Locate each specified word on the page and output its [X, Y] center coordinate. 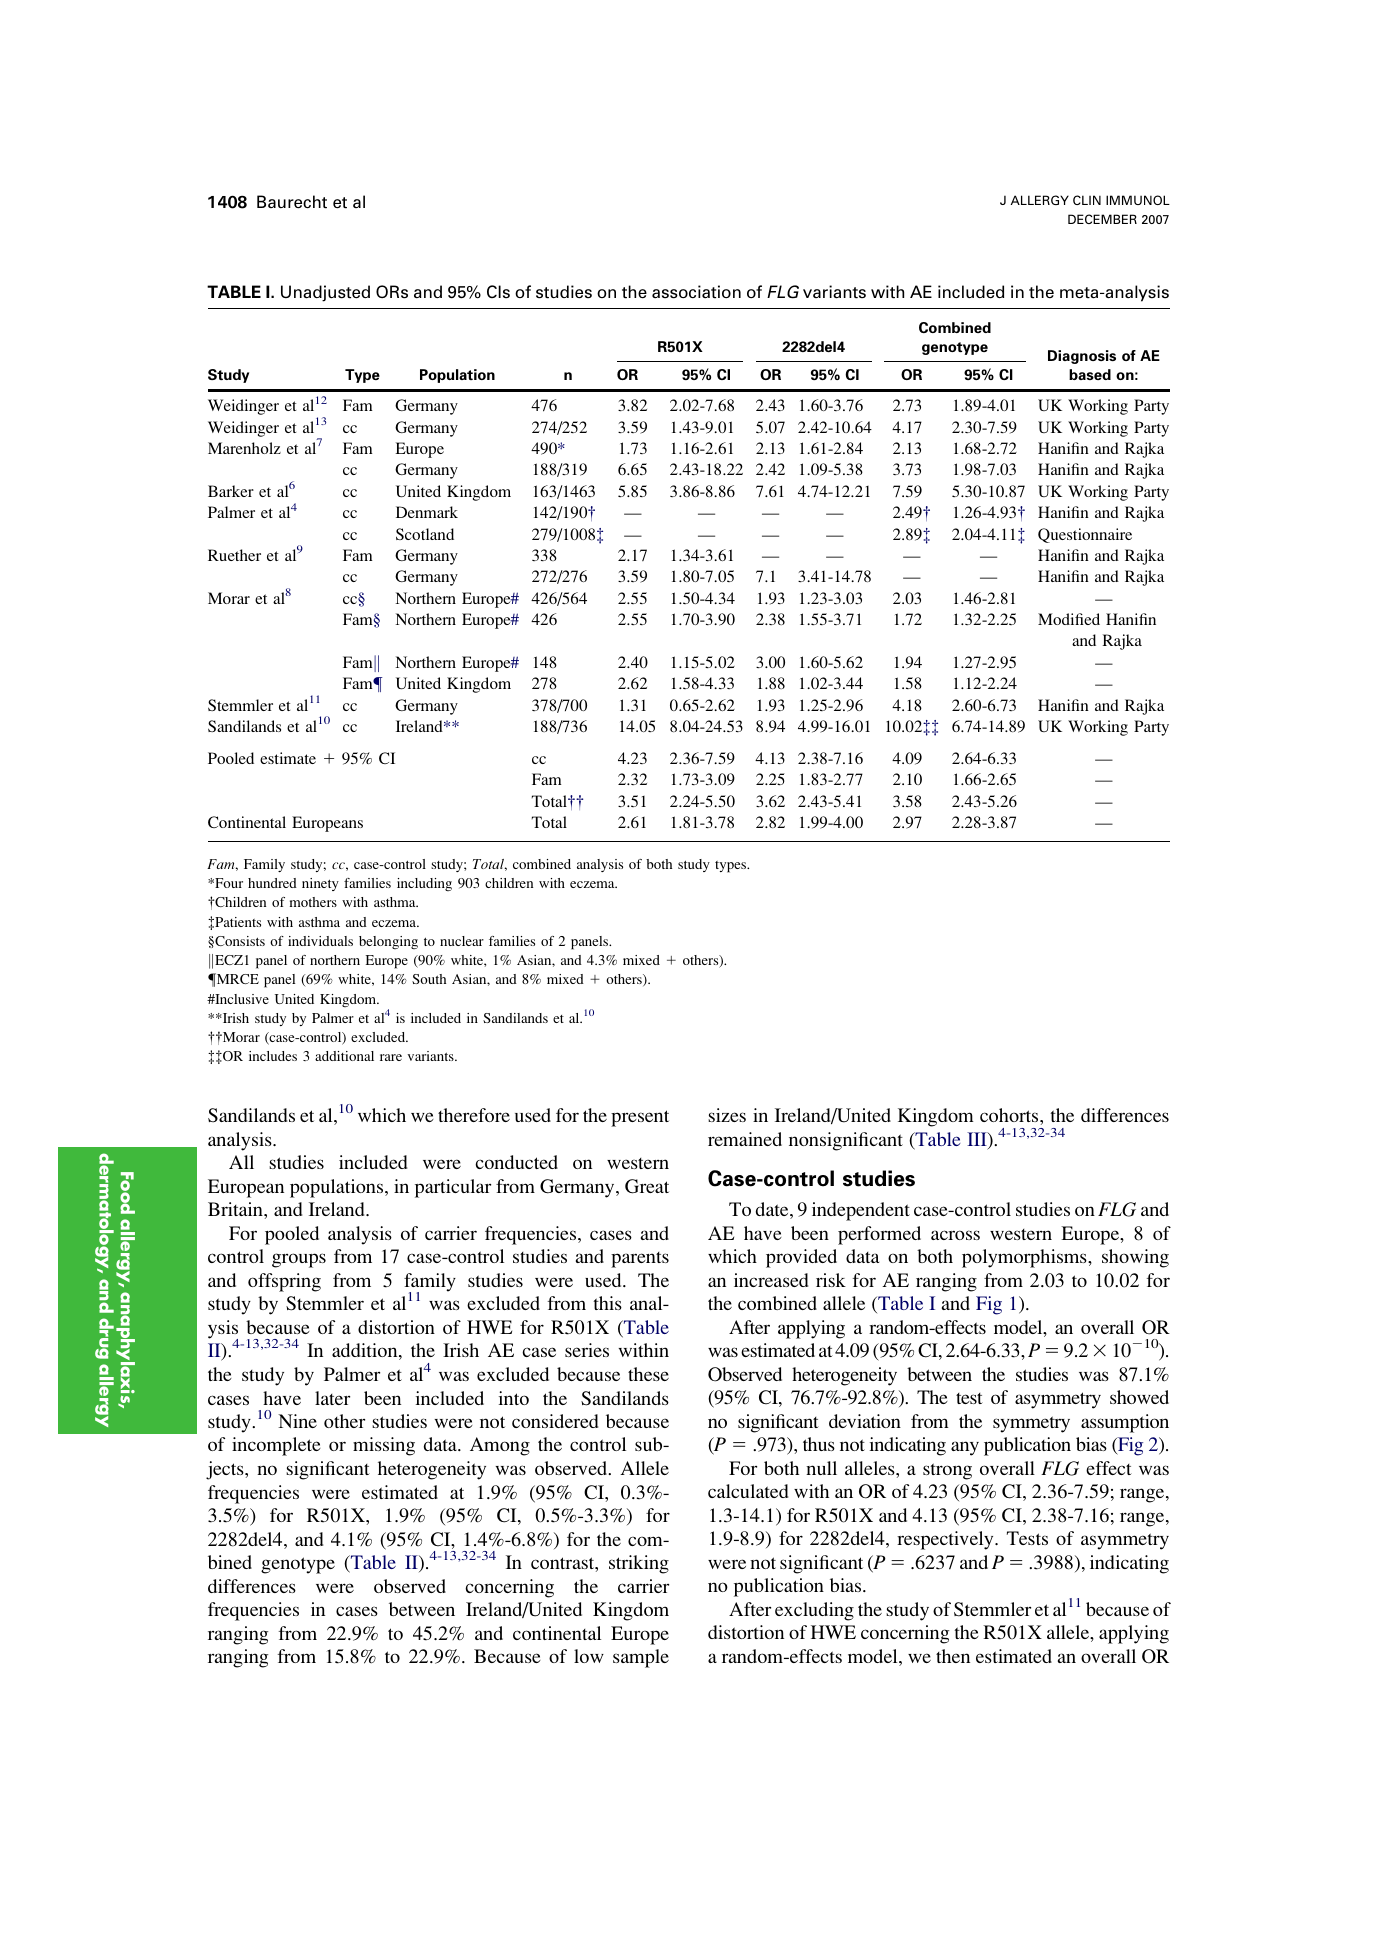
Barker [231, 491]
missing [384, 1446]
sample [641, 1658]
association [696, 292]
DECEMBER [1102, 219]
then [953, 1656]
